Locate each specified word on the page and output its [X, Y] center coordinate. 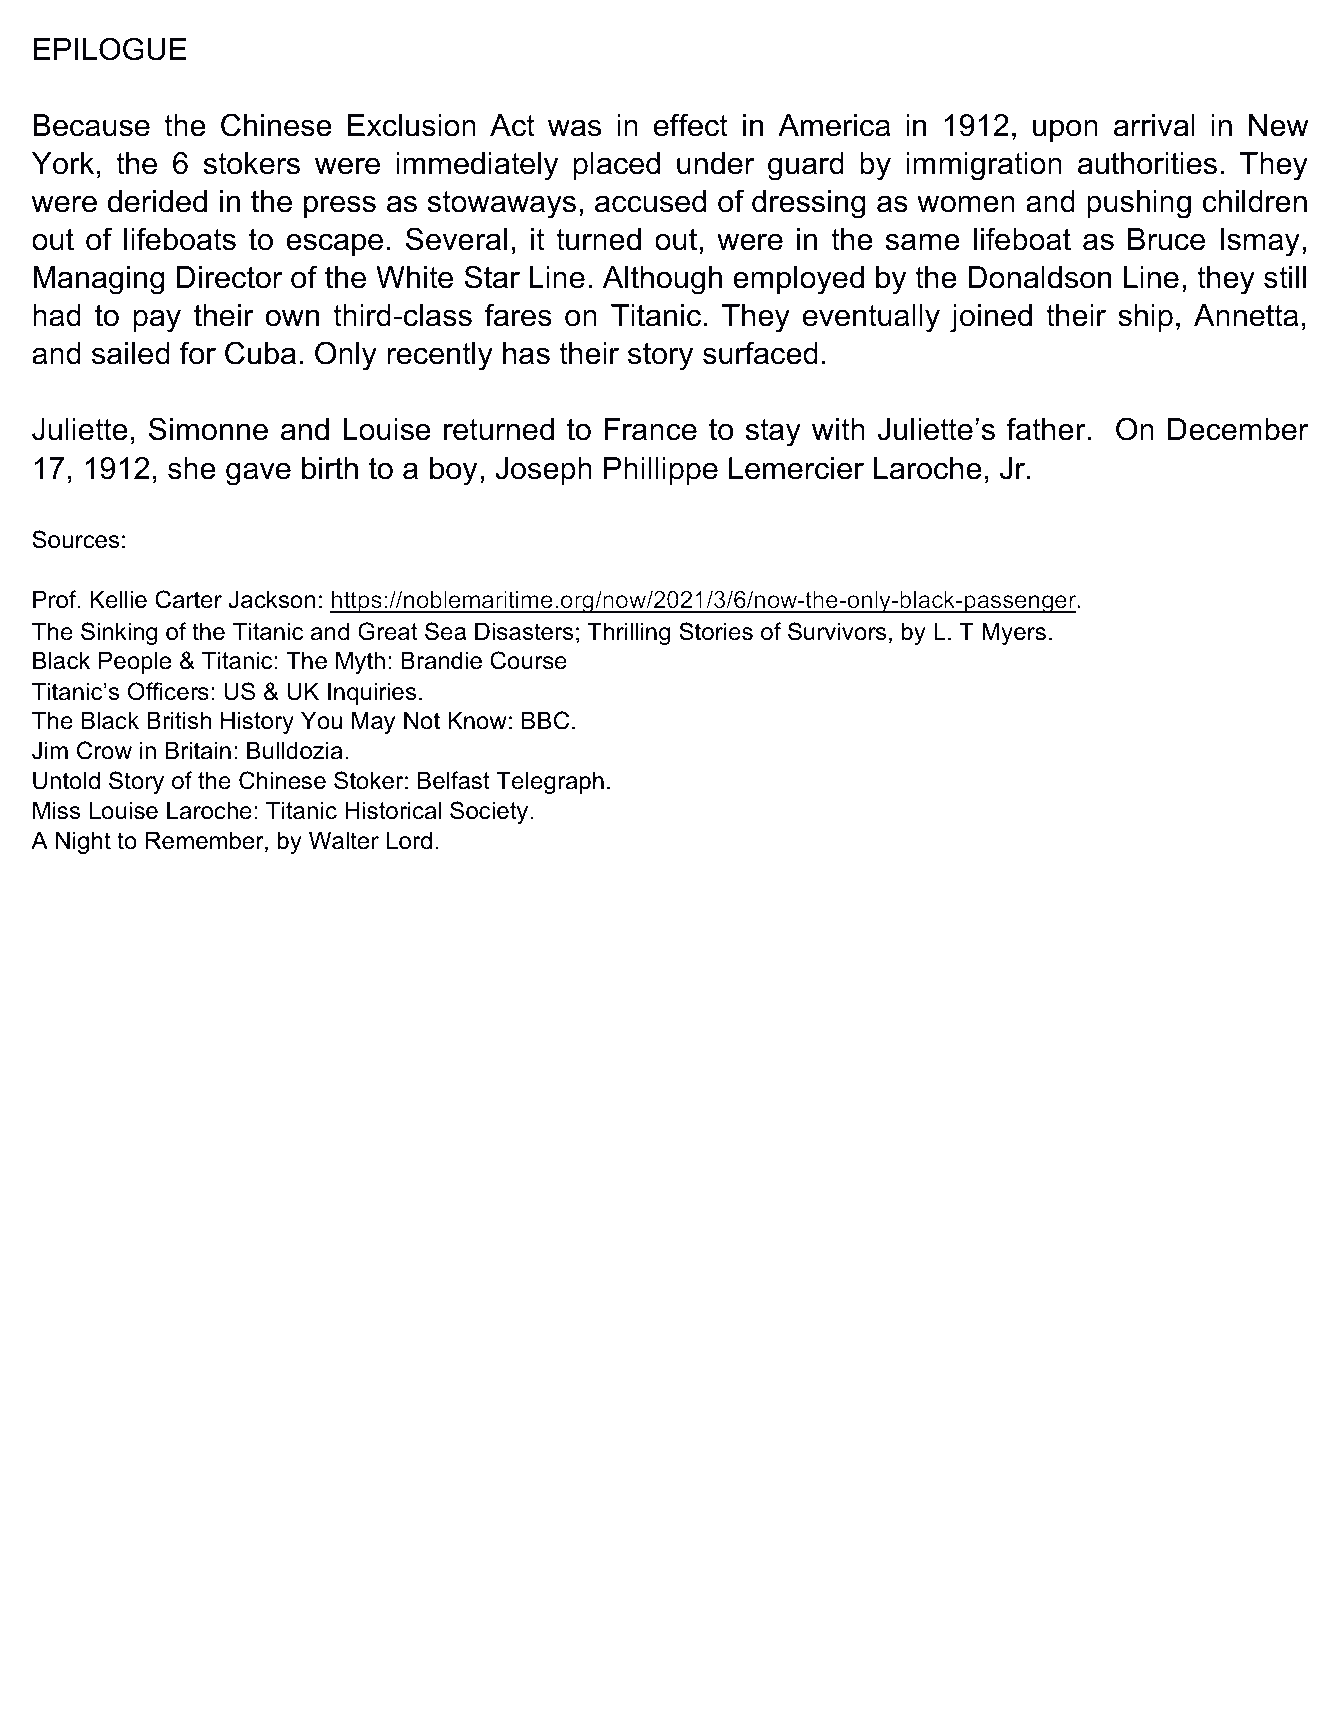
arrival [1154, 125]
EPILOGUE [110, 49]
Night [83, 842]
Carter [188, 599]
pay [157, 321]
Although [662, 280]
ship [1145, 318]
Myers [1014, 633]
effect [691, 125]
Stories [716, 631]
